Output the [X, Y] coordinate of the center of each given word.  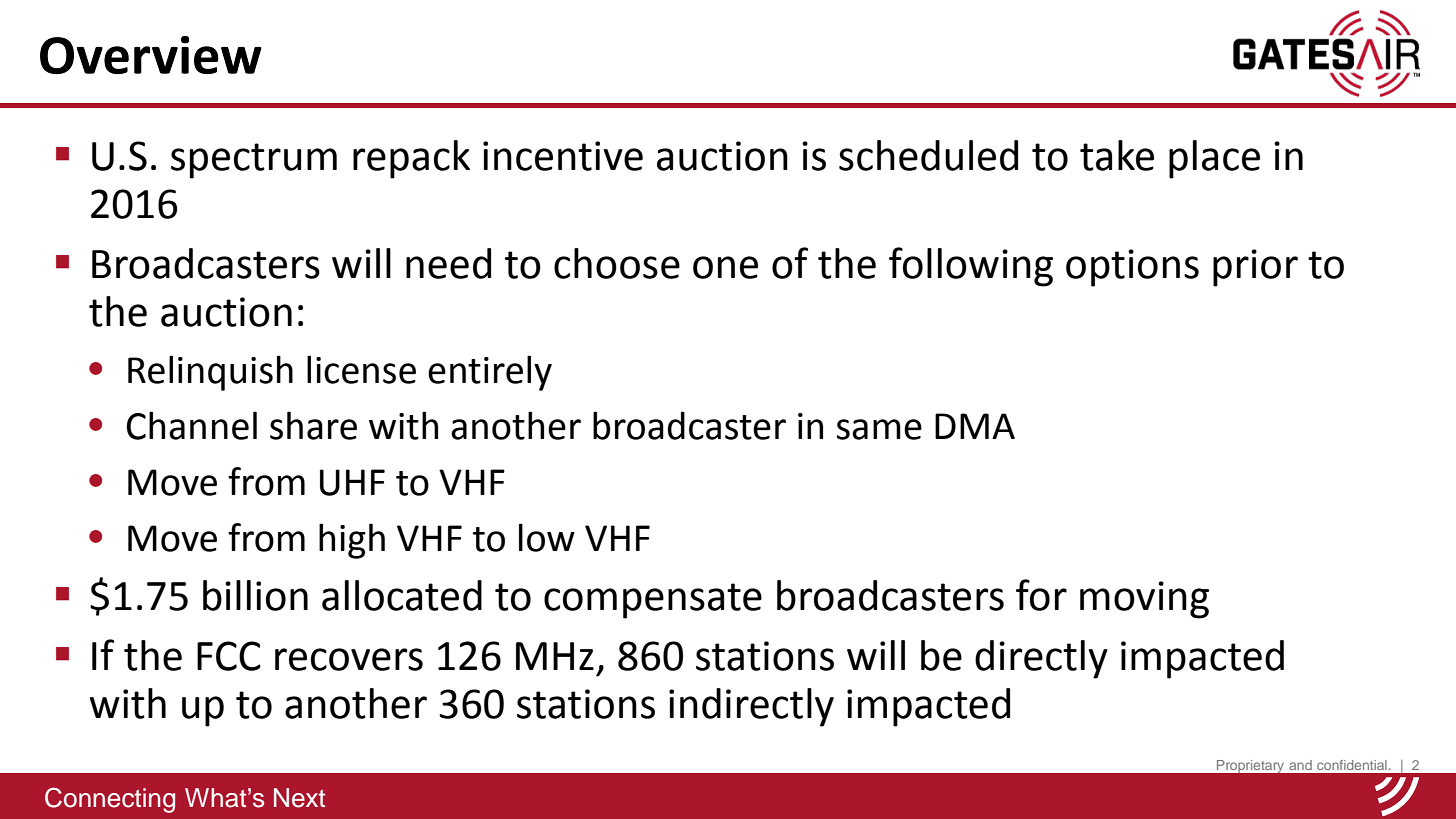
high [352, 541]
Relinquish [210, 373]
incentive [563, 156]
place [1214, 159]
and [1300, 765]
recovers [349, 659]
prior [1255, 268]
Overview [151, 55]
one [725, 267]
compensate [653, 601]
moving [1144, 600]
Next [299, 798]
